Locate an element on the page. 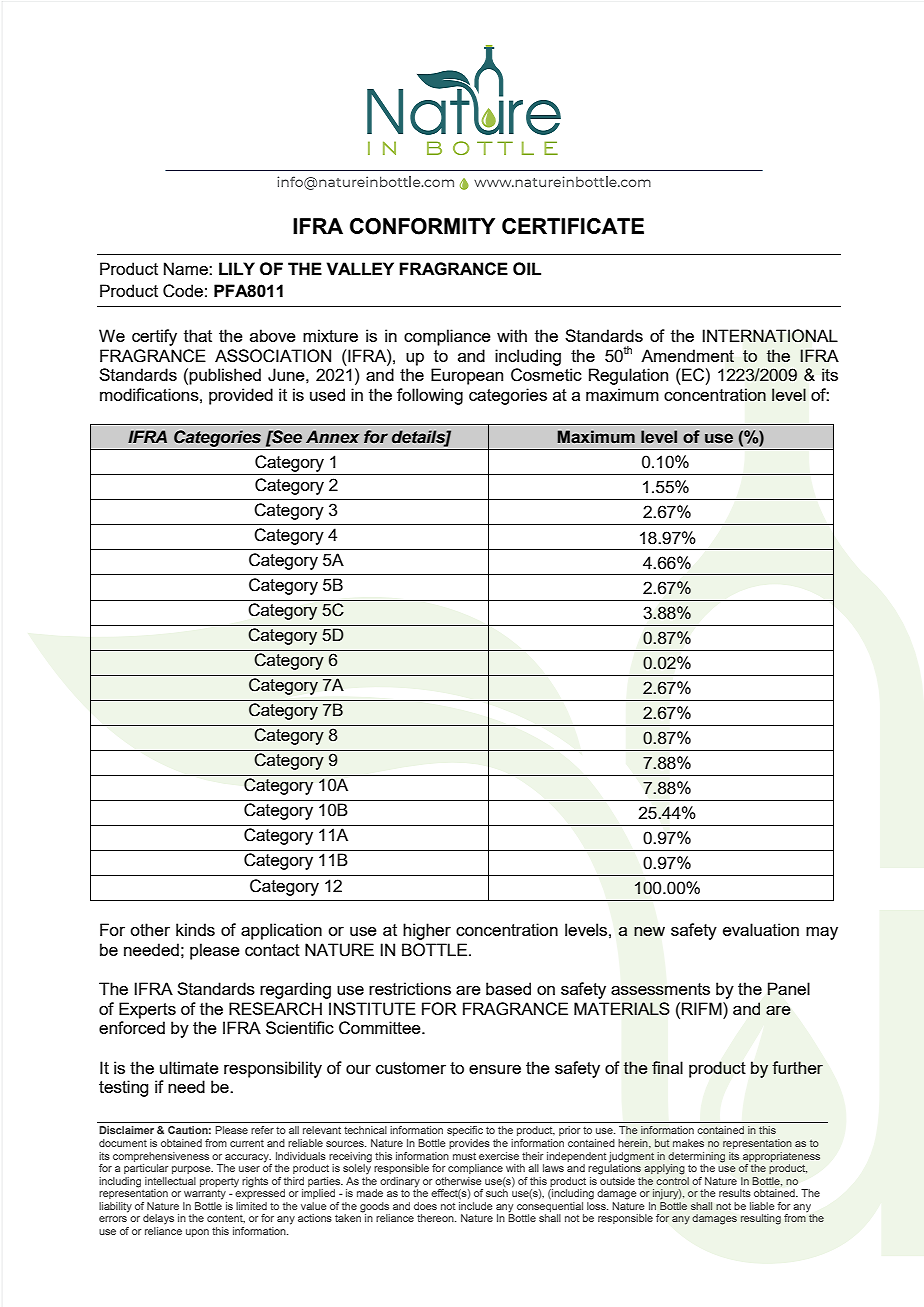 The image size is (924, 1307). warranty is located at coordinates (205, 1195).
